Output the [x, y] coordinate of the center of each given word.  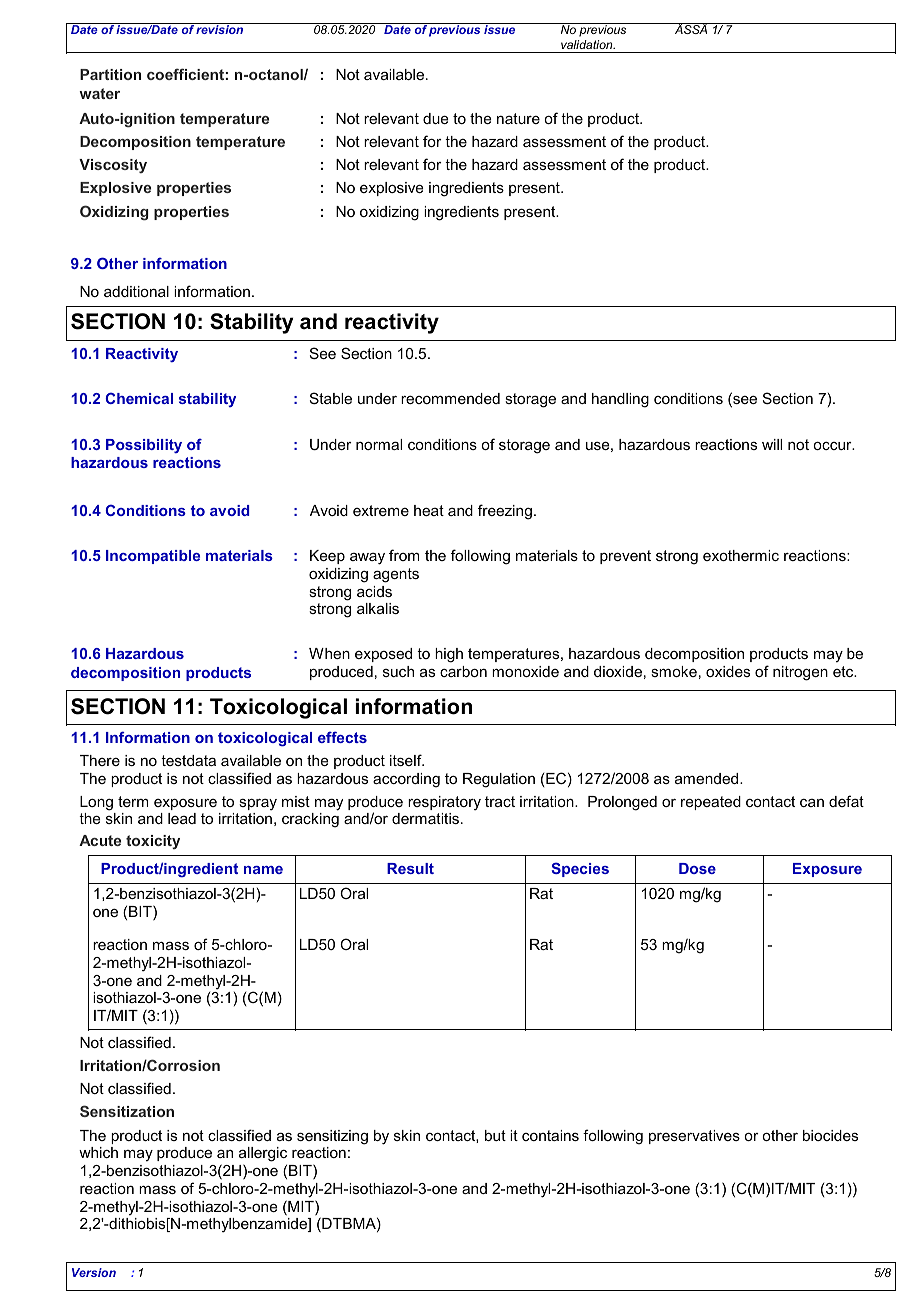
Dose [697, 868]
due [436, 118]
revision [220, 28]
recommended [450, 398]
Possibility [144, 446]
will [772, 444]
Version [94, 1272]
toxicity [153, 842]
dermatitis [425, 818]
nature [518, 118]
